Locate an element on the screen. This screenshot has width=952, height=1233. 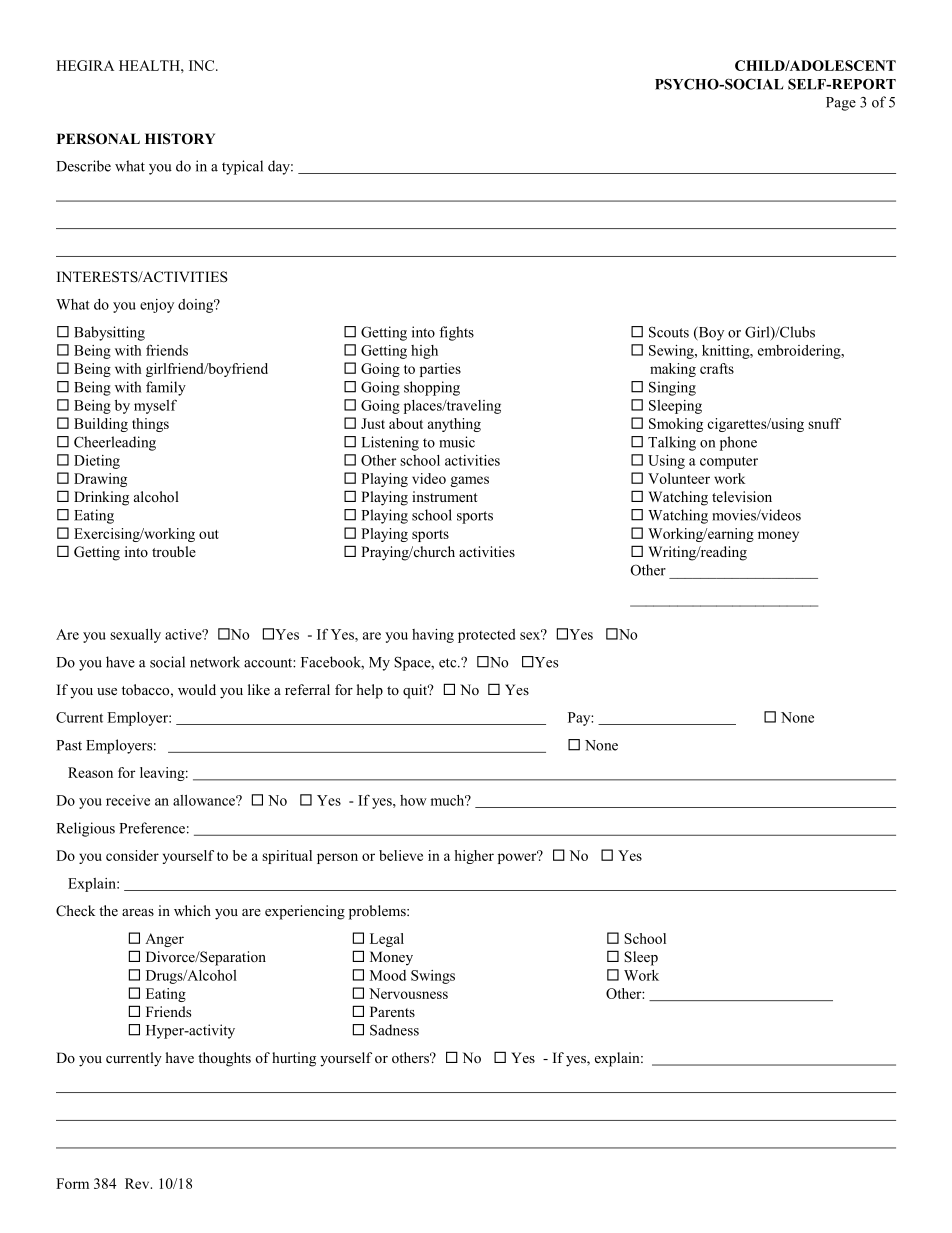
Rev is located at coordinates (138, 1183).
